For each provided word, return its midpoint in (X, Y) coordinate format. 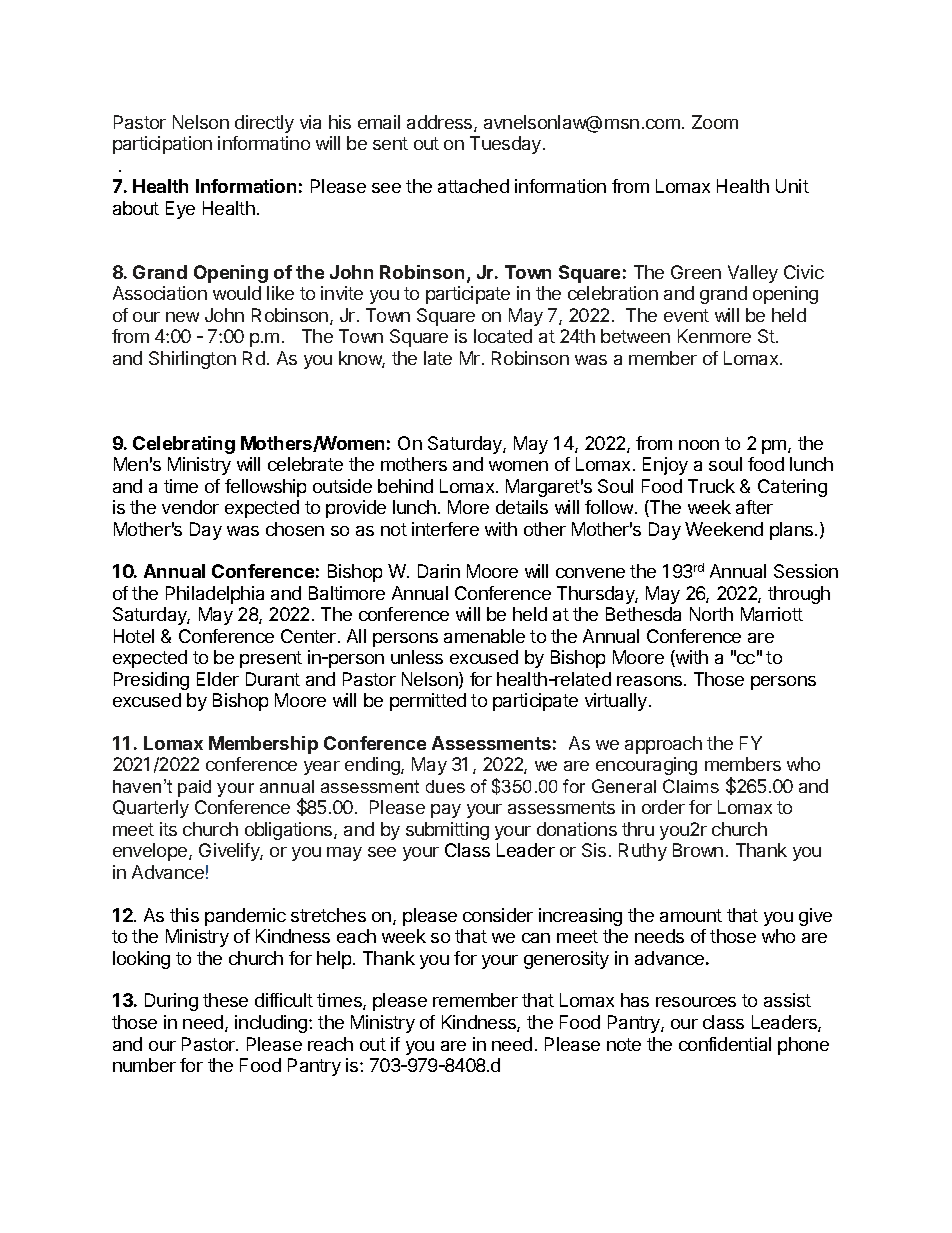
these (225, 1000)
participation (162, 145)
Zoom (715, 122)
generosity (566, 960)
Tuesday (507, 145)
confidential (725, 1044)
